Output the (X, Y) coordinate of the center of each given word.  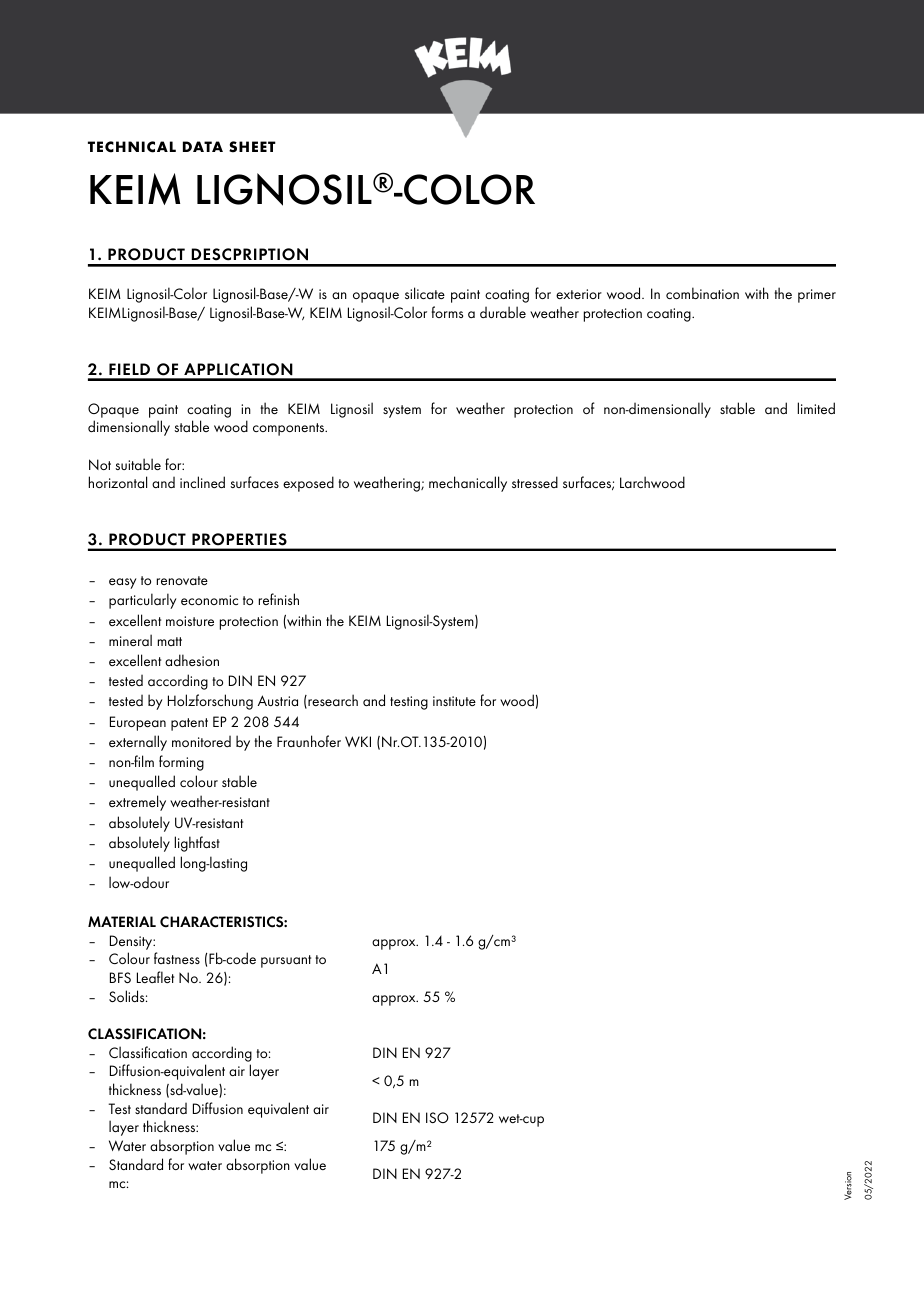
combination (702, 293)
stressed (535, 482)
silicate (425, 293)
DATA (203, 146)
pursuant (286, 961)
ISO (437, 1117)
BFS (120, 977)
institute (454, 701)
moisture (190, 621)
